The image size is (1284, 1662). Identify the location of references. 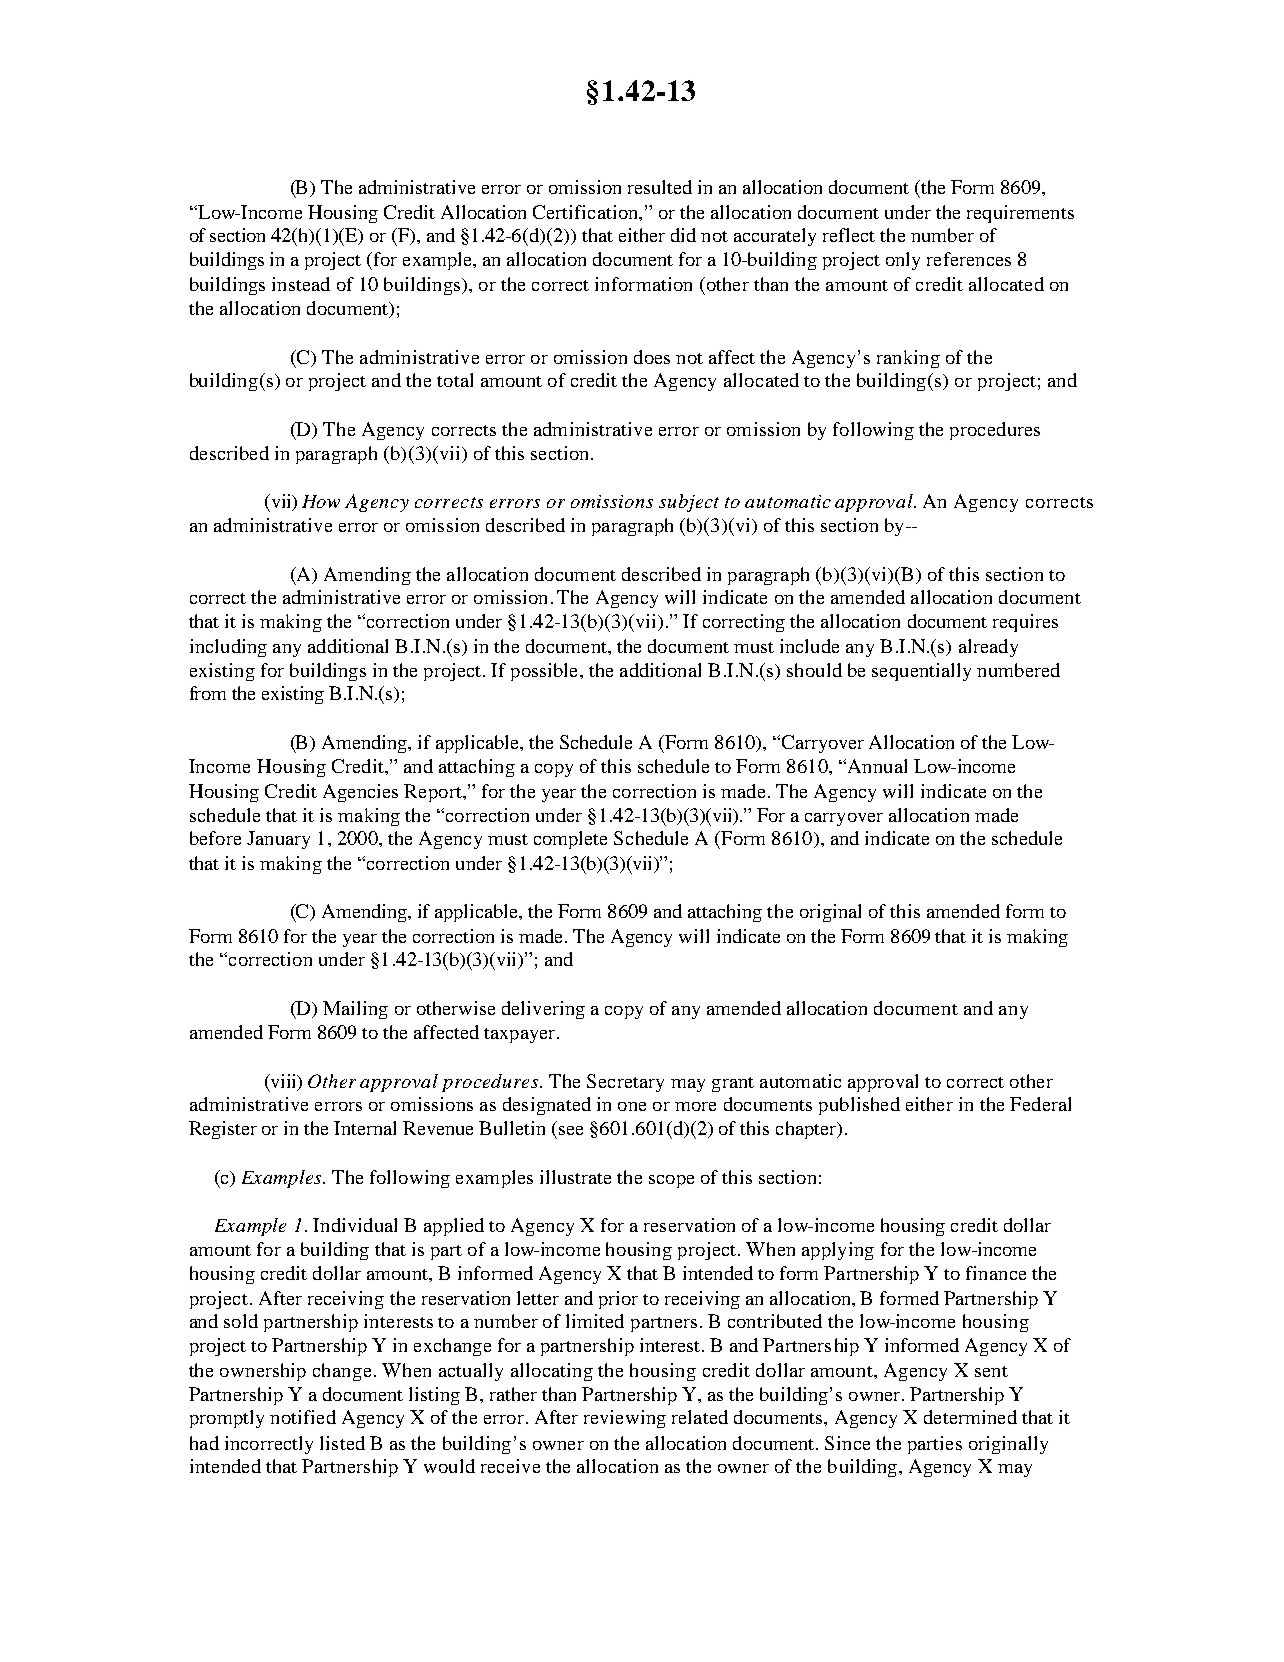
(969, 259).
